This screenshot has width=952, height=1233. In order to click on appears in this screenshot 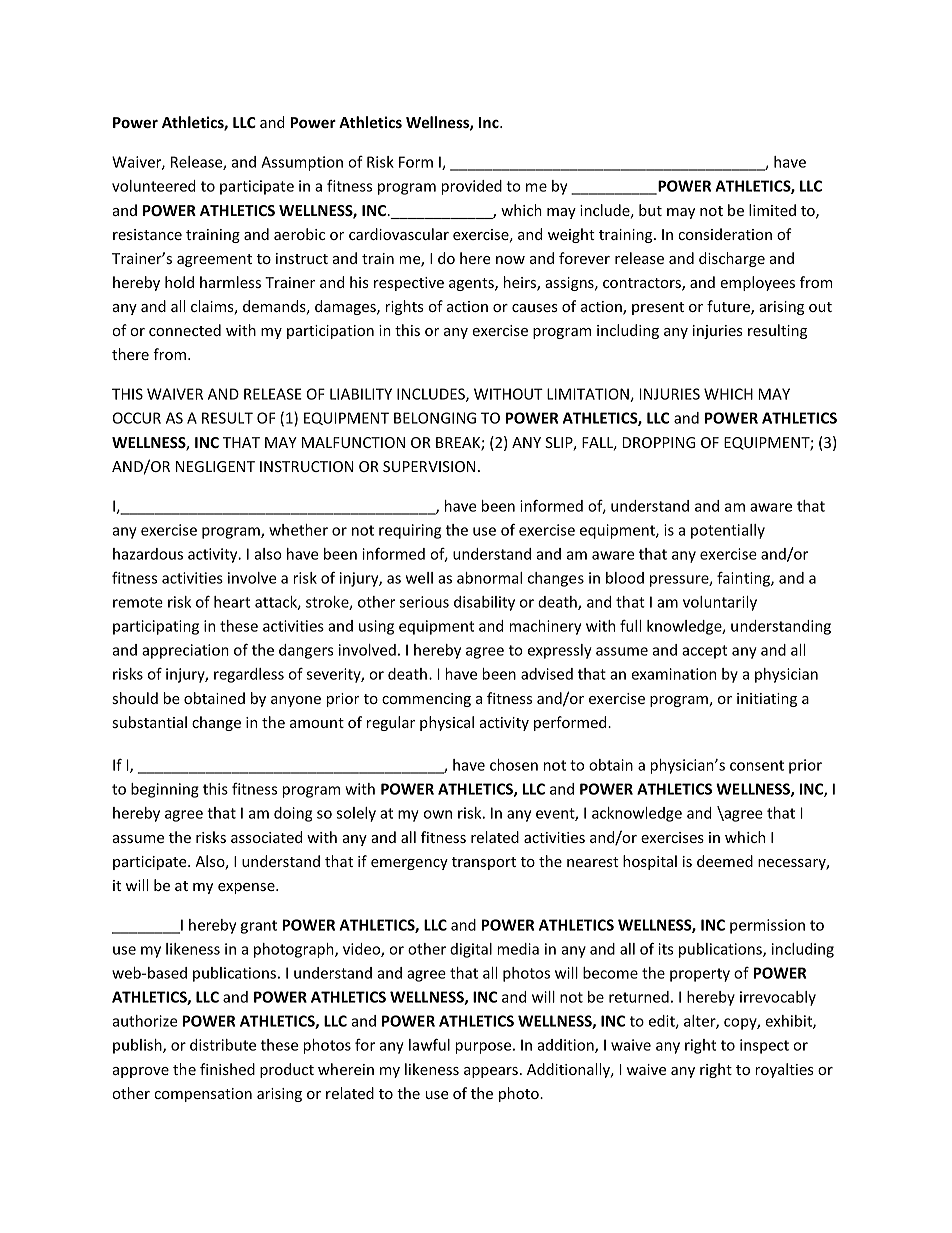, I will do `click(491, 1072)`.
